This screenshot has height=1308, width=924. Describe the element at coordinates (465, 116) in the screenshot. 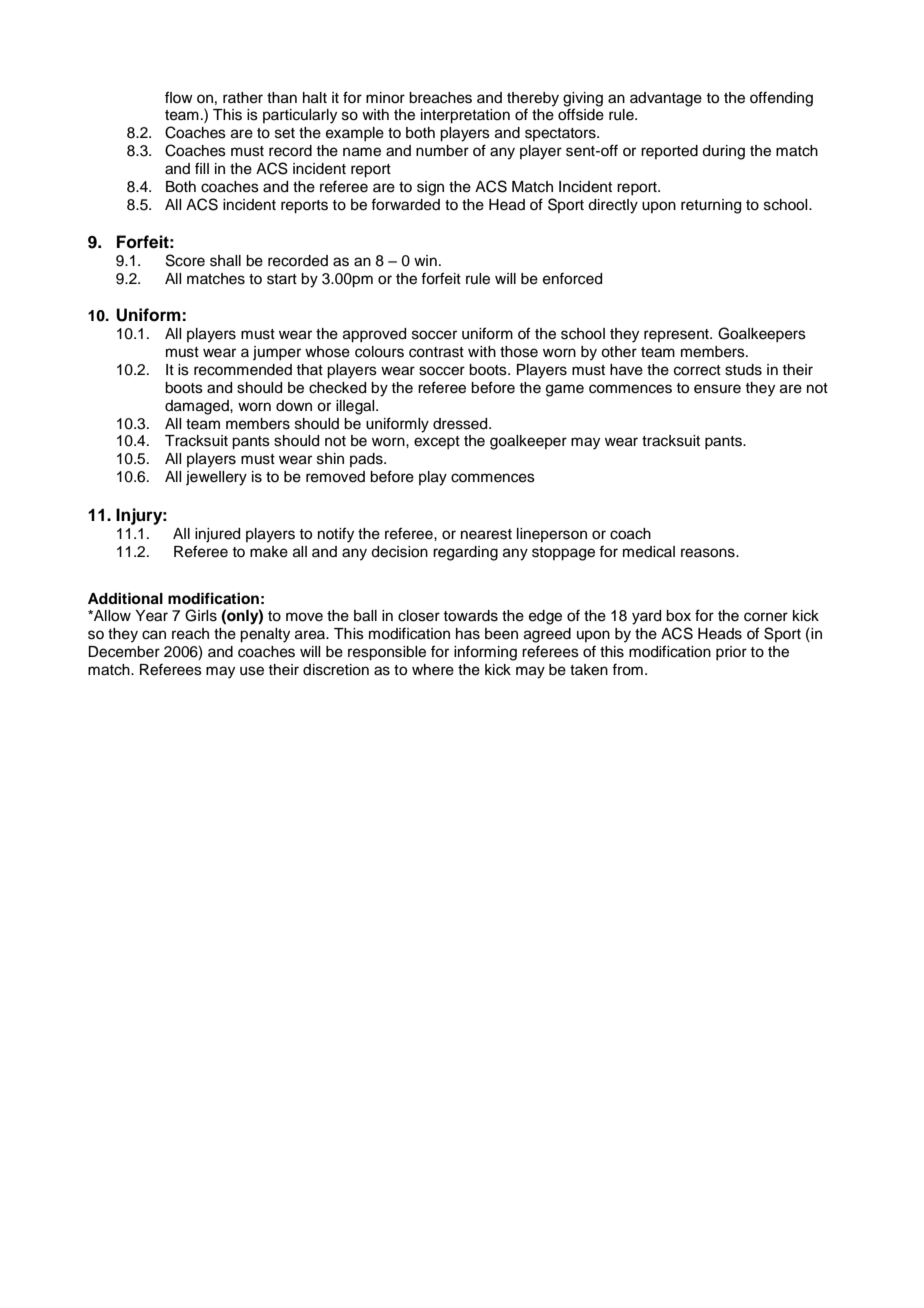

I see `interpretation` at that location.
